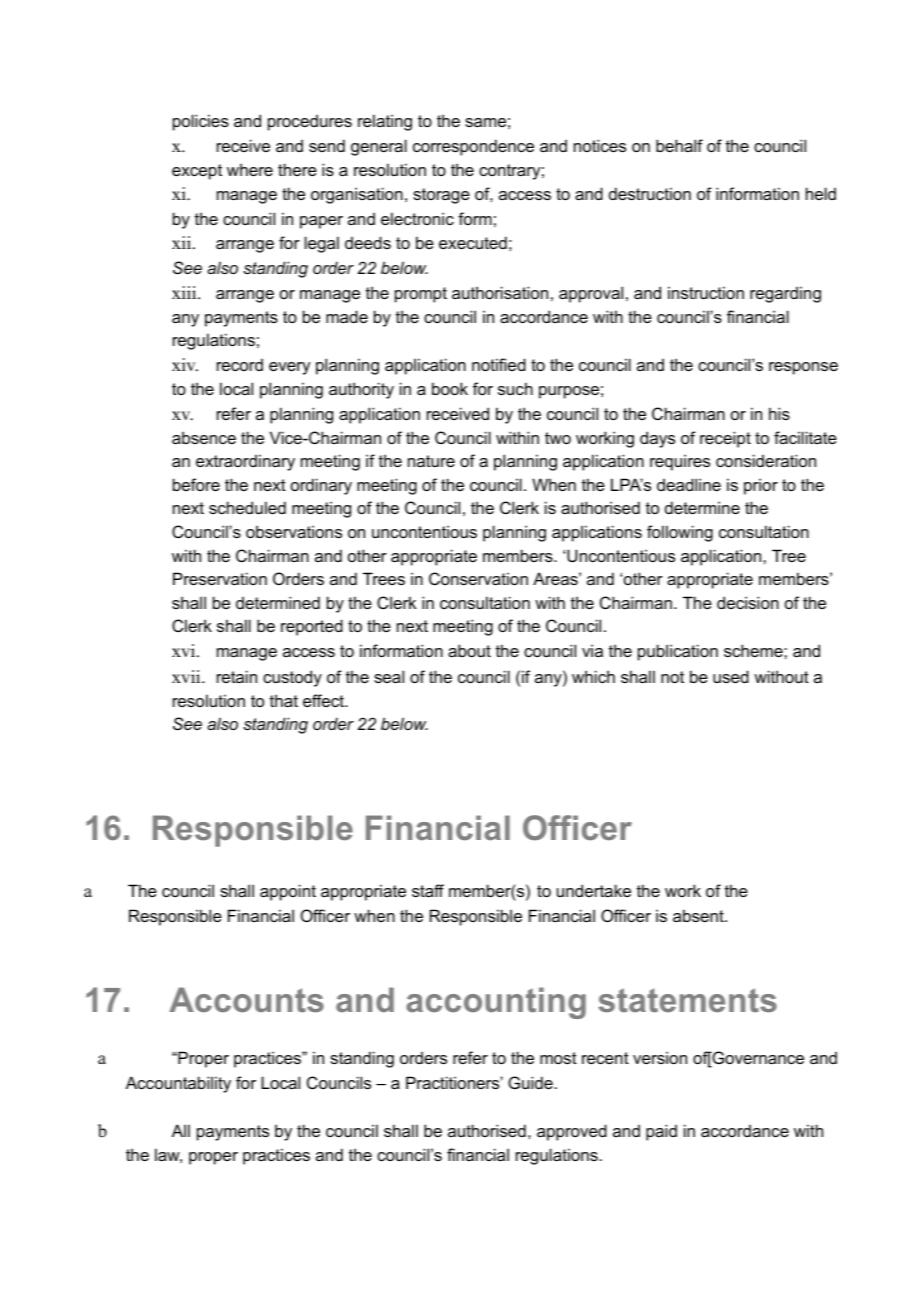  Describe the element at coordinates (679, 145) in the screenshot. I see `behalf` at that location.
